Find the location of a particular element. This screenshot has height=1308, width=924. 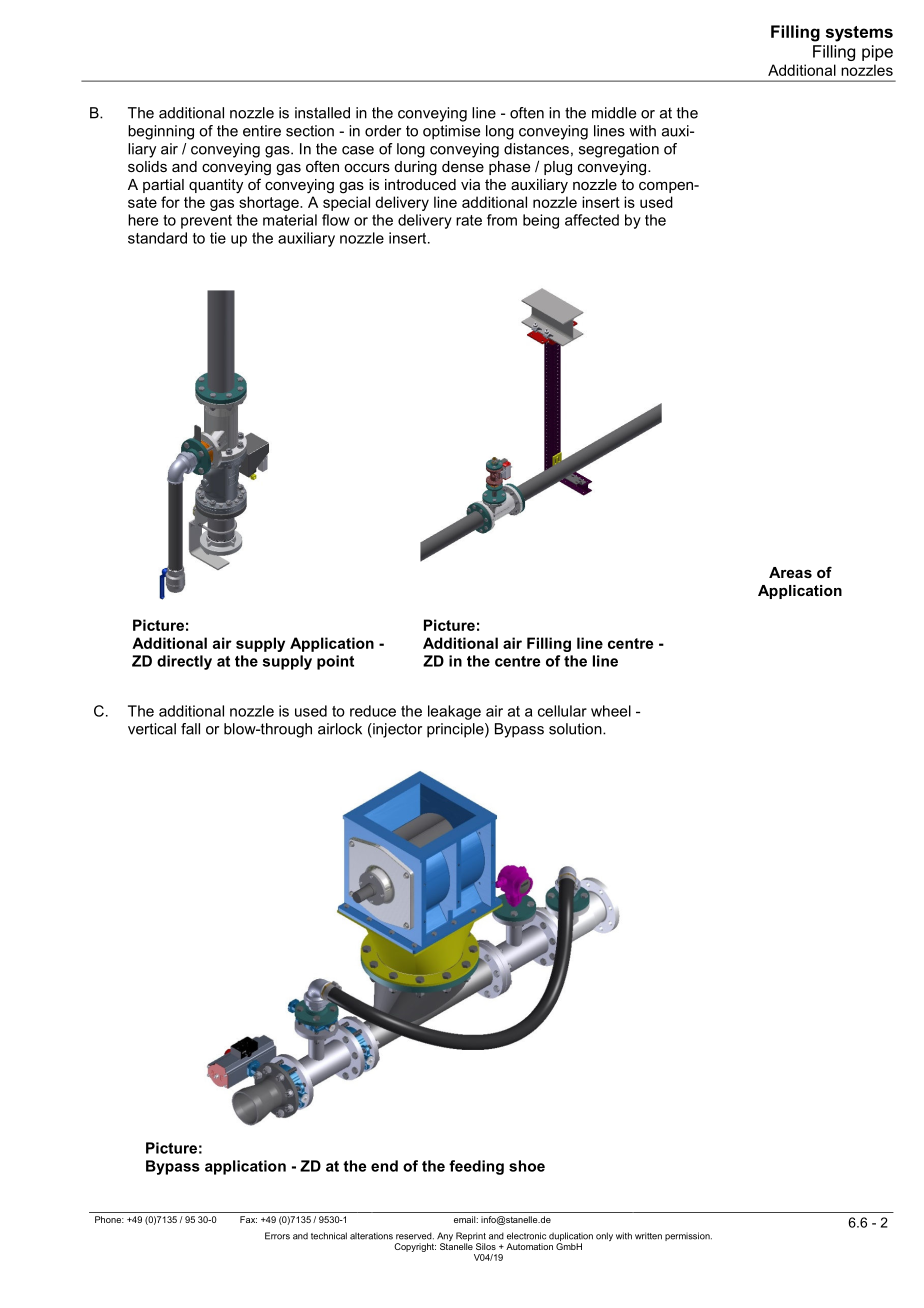

entire is located at coordinates (262, 131).
